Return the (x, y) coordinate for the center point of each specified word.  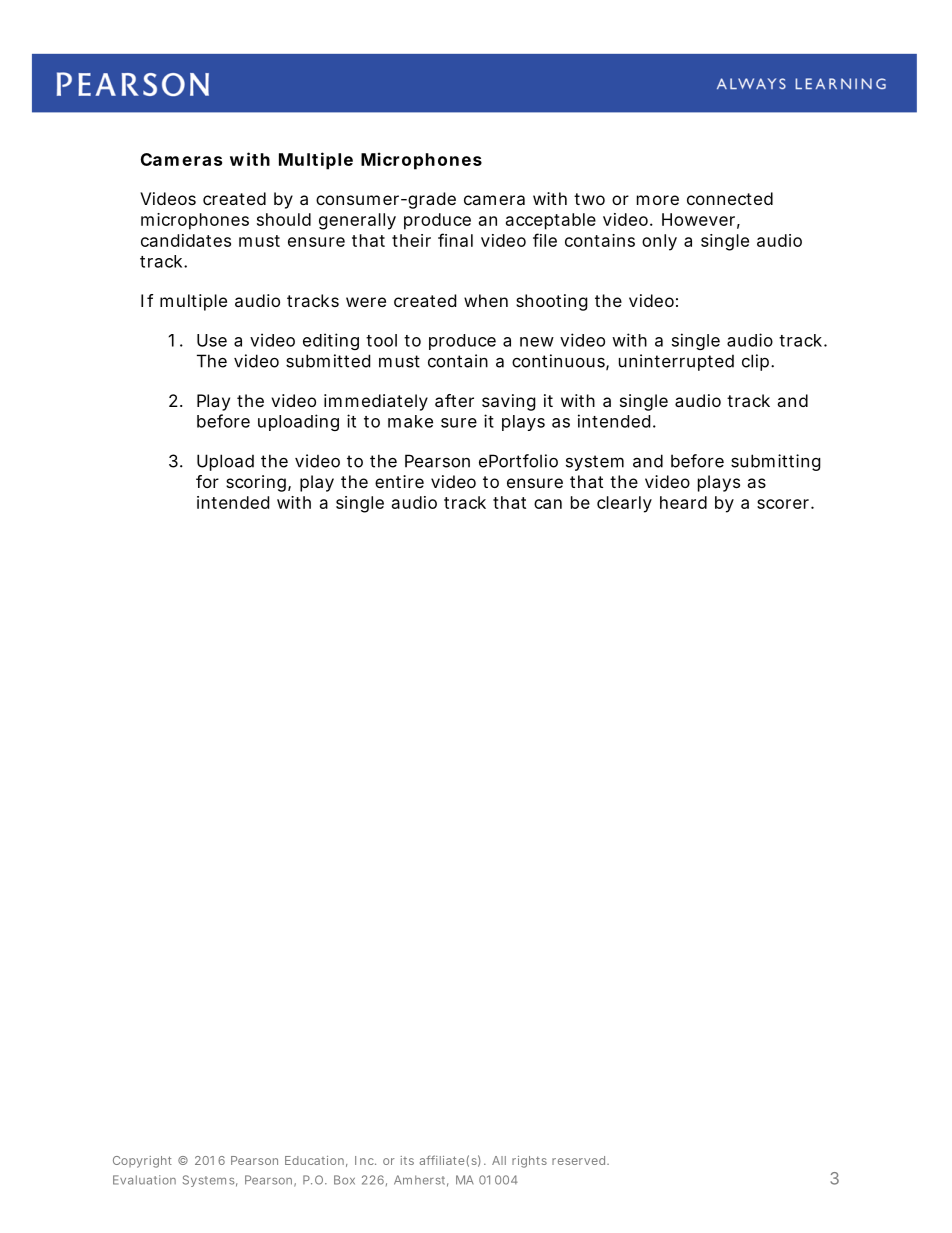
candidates (186, 240)
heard (683, 502)
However (701, 220)
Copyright (142, 1162)
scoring (258, 483)
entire (399, 481)
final (455, 240)
